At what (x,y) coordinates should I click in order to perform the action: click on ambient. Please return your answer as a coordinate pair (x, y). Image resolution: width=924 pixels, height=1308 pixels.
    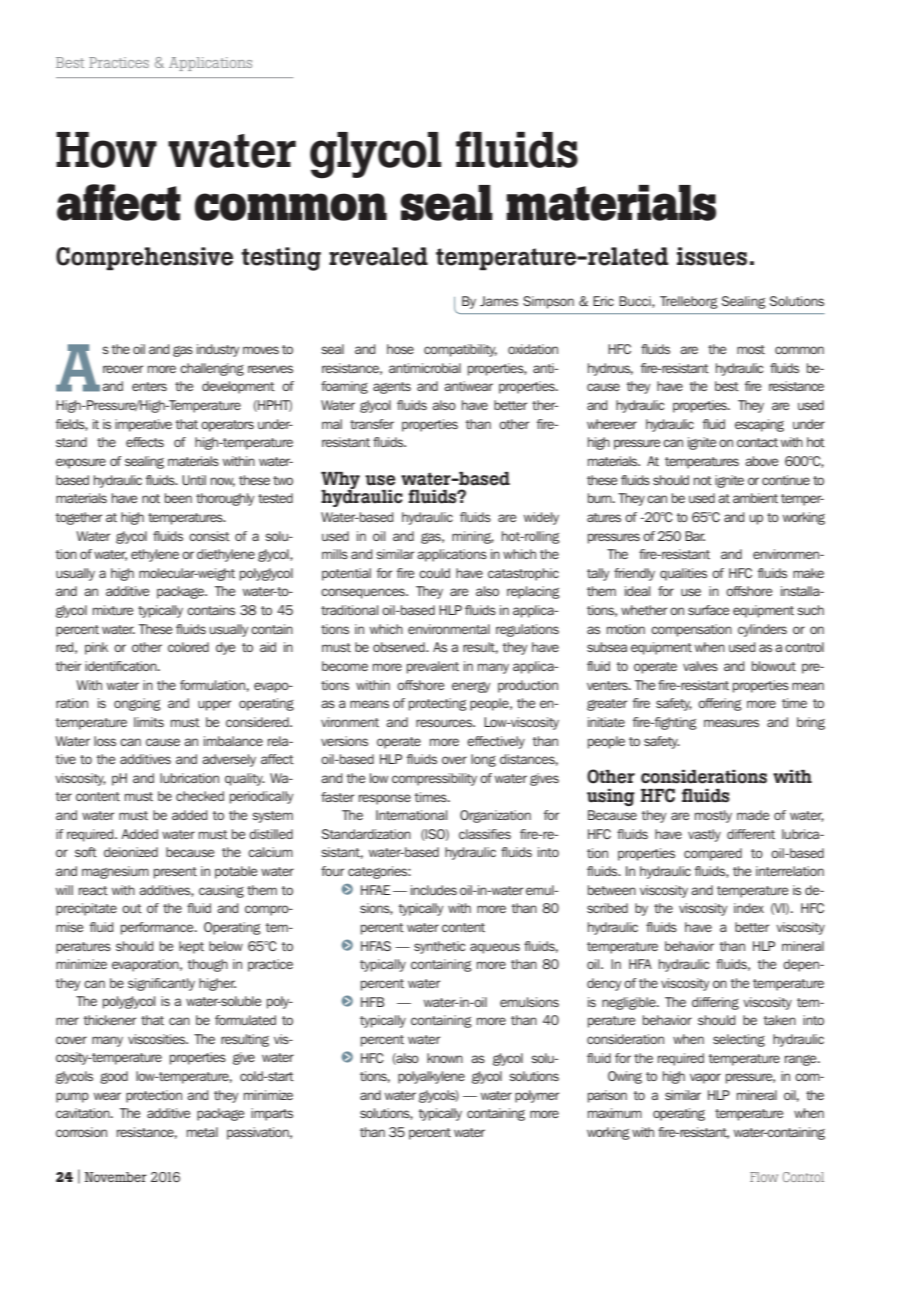
    Looking at the image, I should click on (755, 498).
